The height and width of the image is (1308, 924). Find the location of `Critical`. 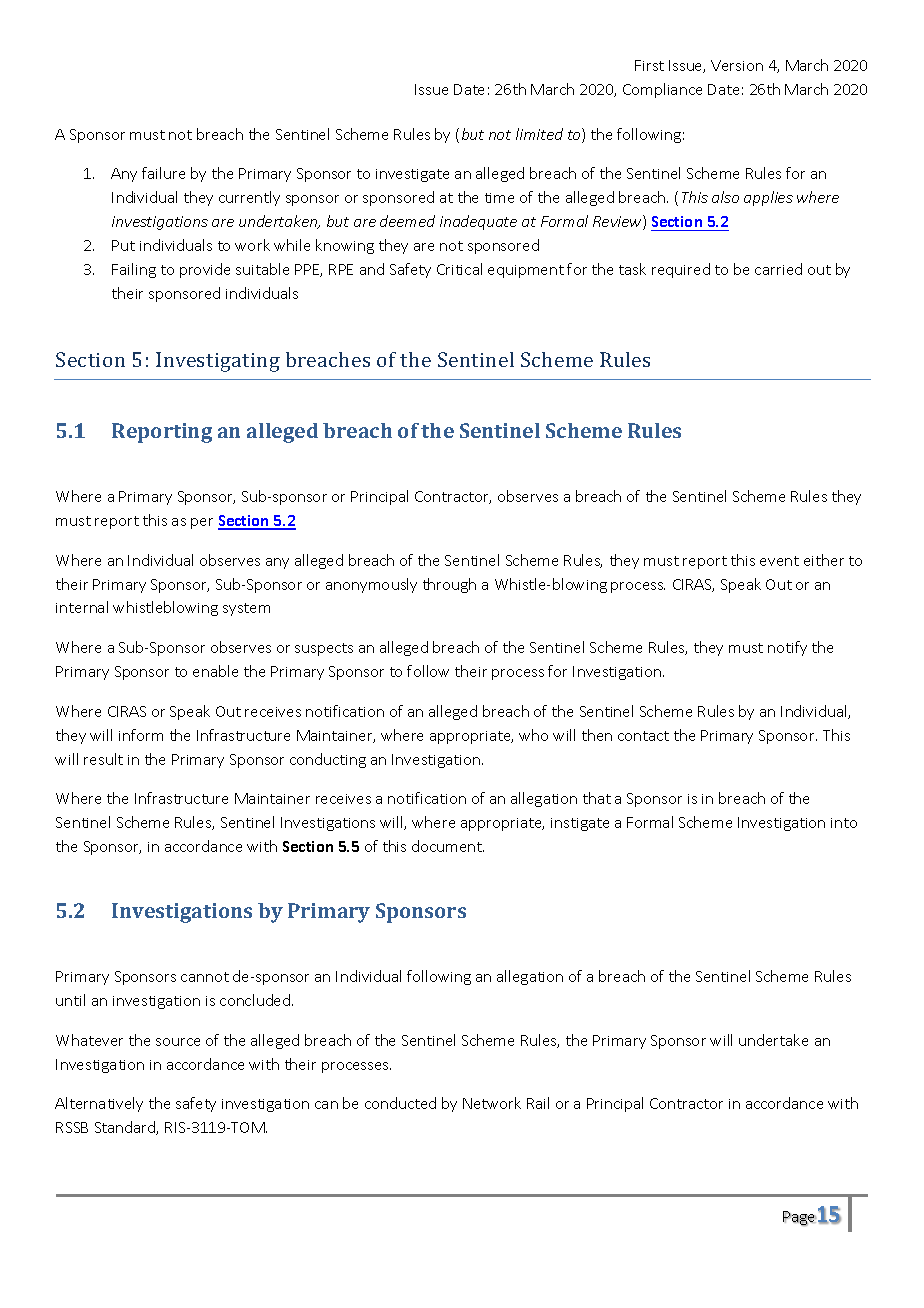

Critical is located at coordinates (459, 269).
